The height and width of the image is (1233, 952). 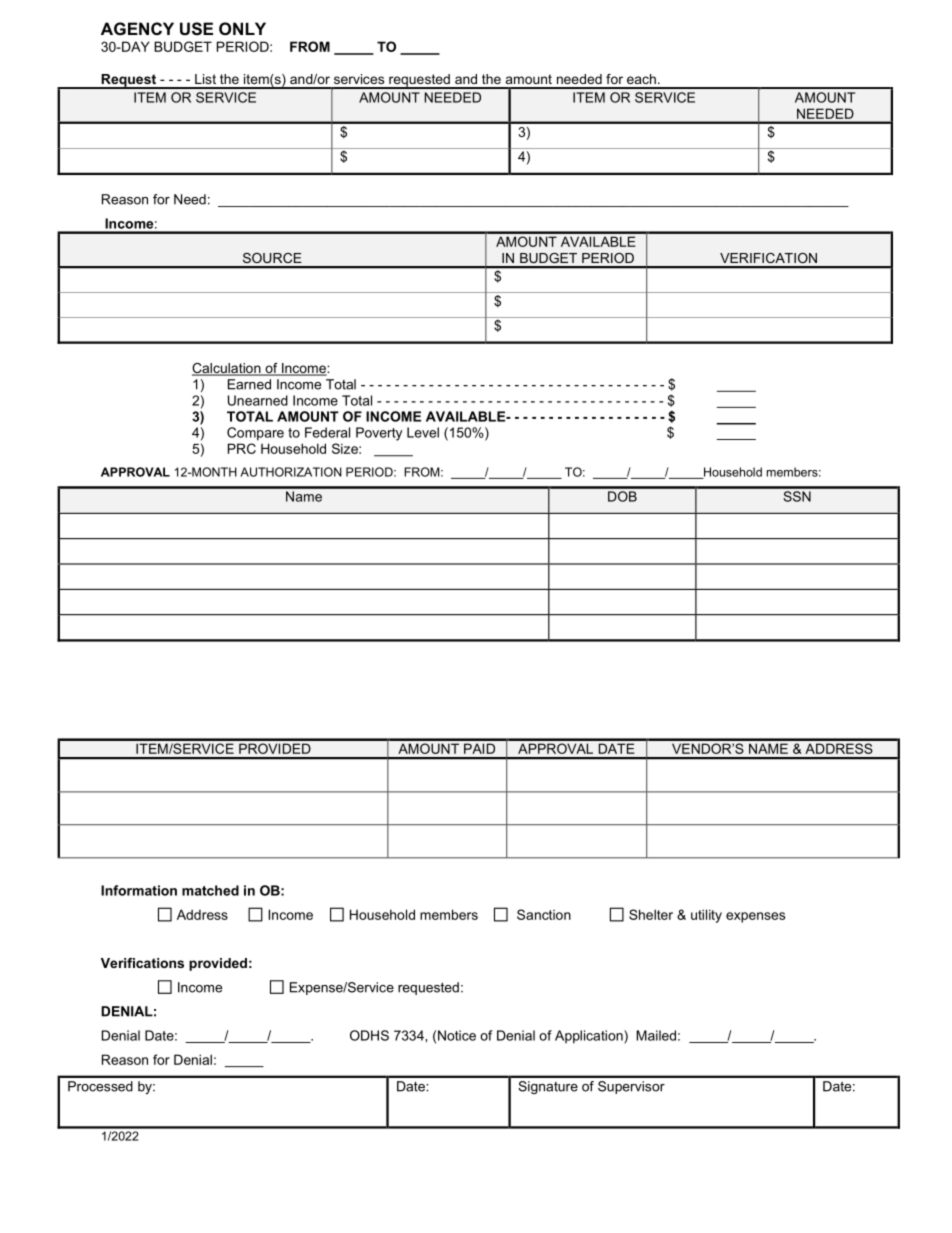 What do you see at coordinates (379, 434) in the image?
I see `Poverty` at bounding box center [379, 434].
